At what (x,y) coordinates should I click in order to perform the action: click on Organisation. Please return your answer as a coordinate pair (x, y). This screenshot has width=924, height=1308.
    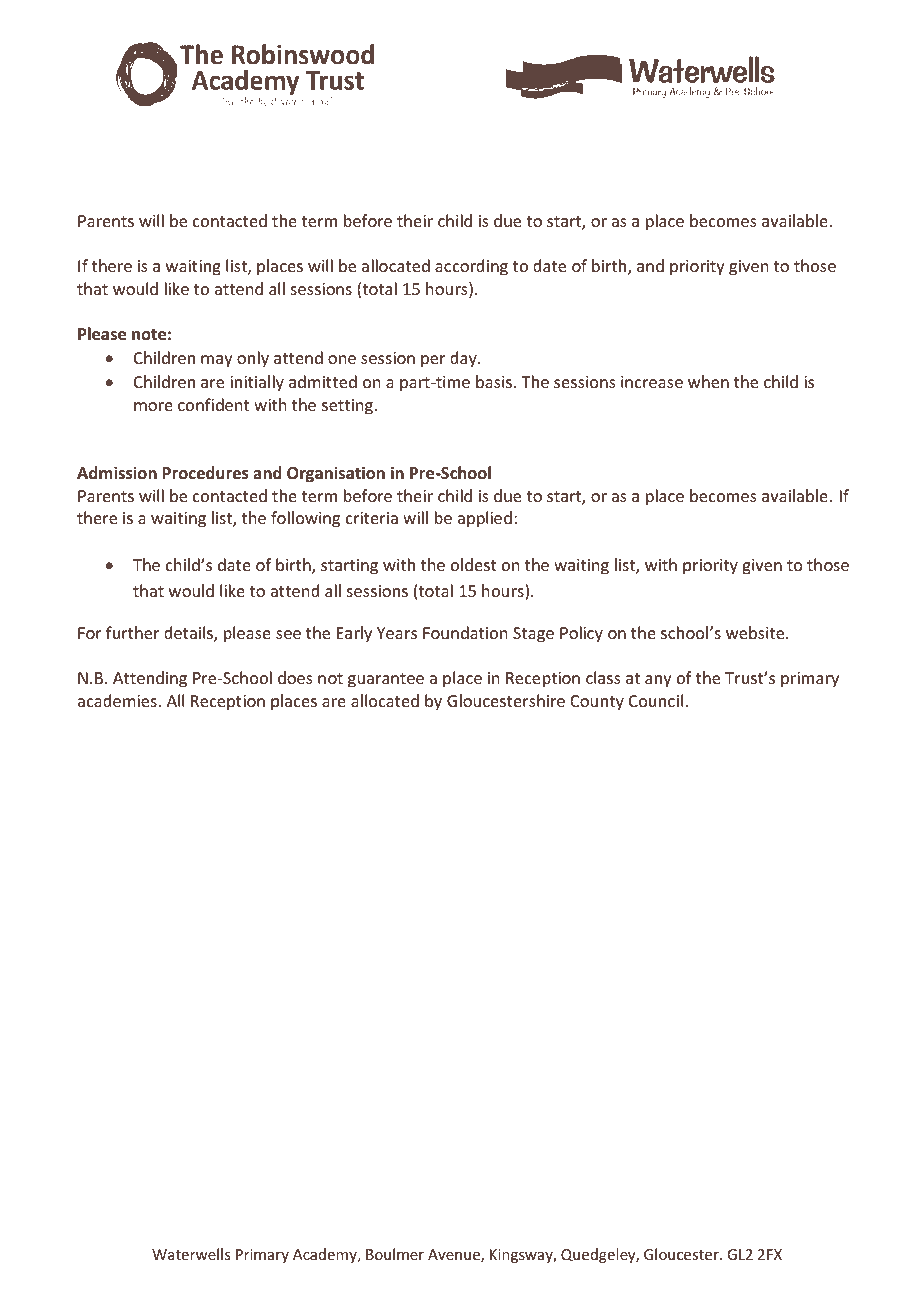
    Looking at the image, I should click on (336, 474).
